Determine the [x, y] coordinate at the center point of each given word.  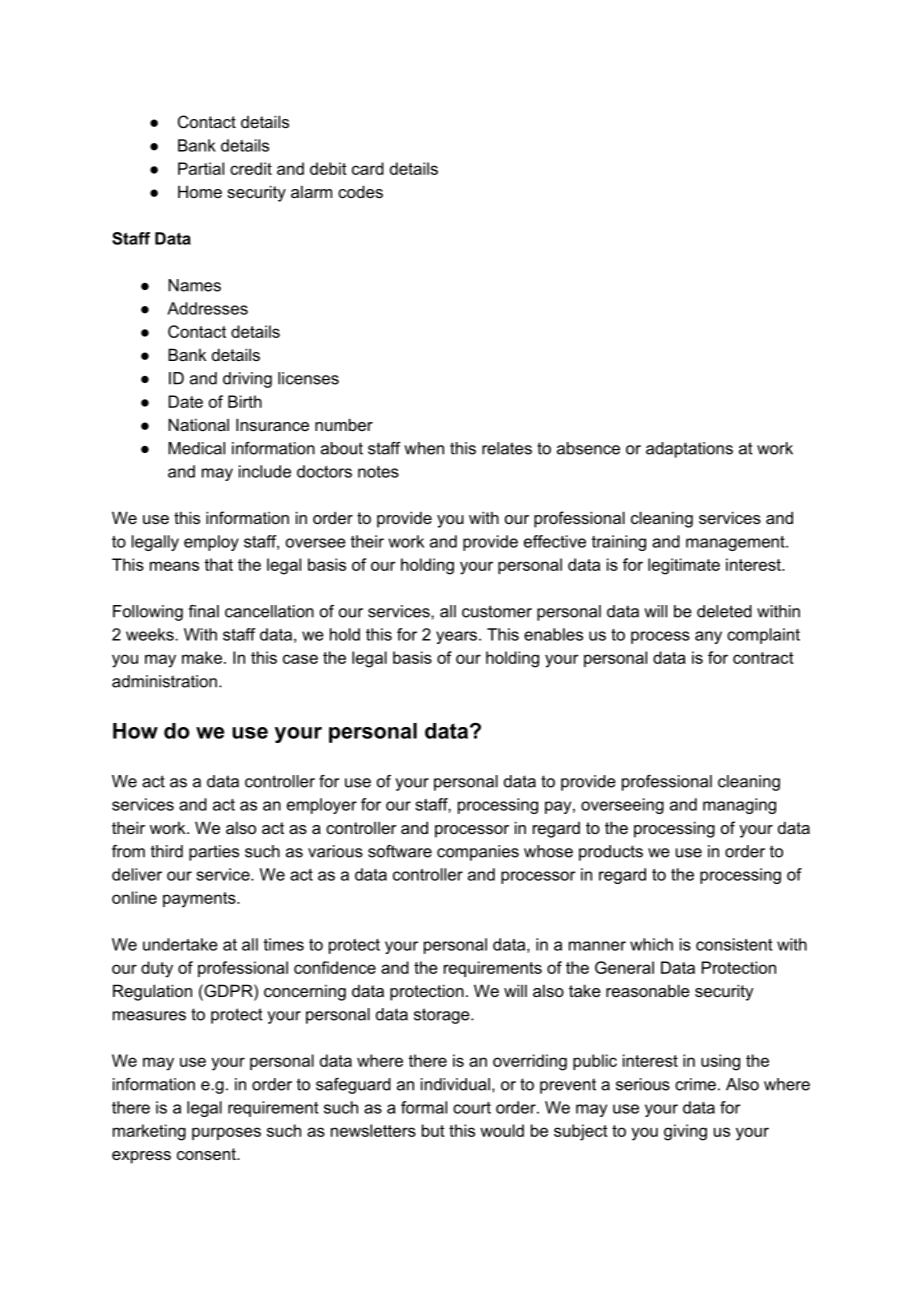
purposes [226, 1133]
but [433, 1130]
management [736, 543]
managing [739, 806]
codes [360, 191]
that [218, 564]
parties [214, 853]
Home [200, 191]
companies [478, 853]
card [368, 168]
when [424, 448]
